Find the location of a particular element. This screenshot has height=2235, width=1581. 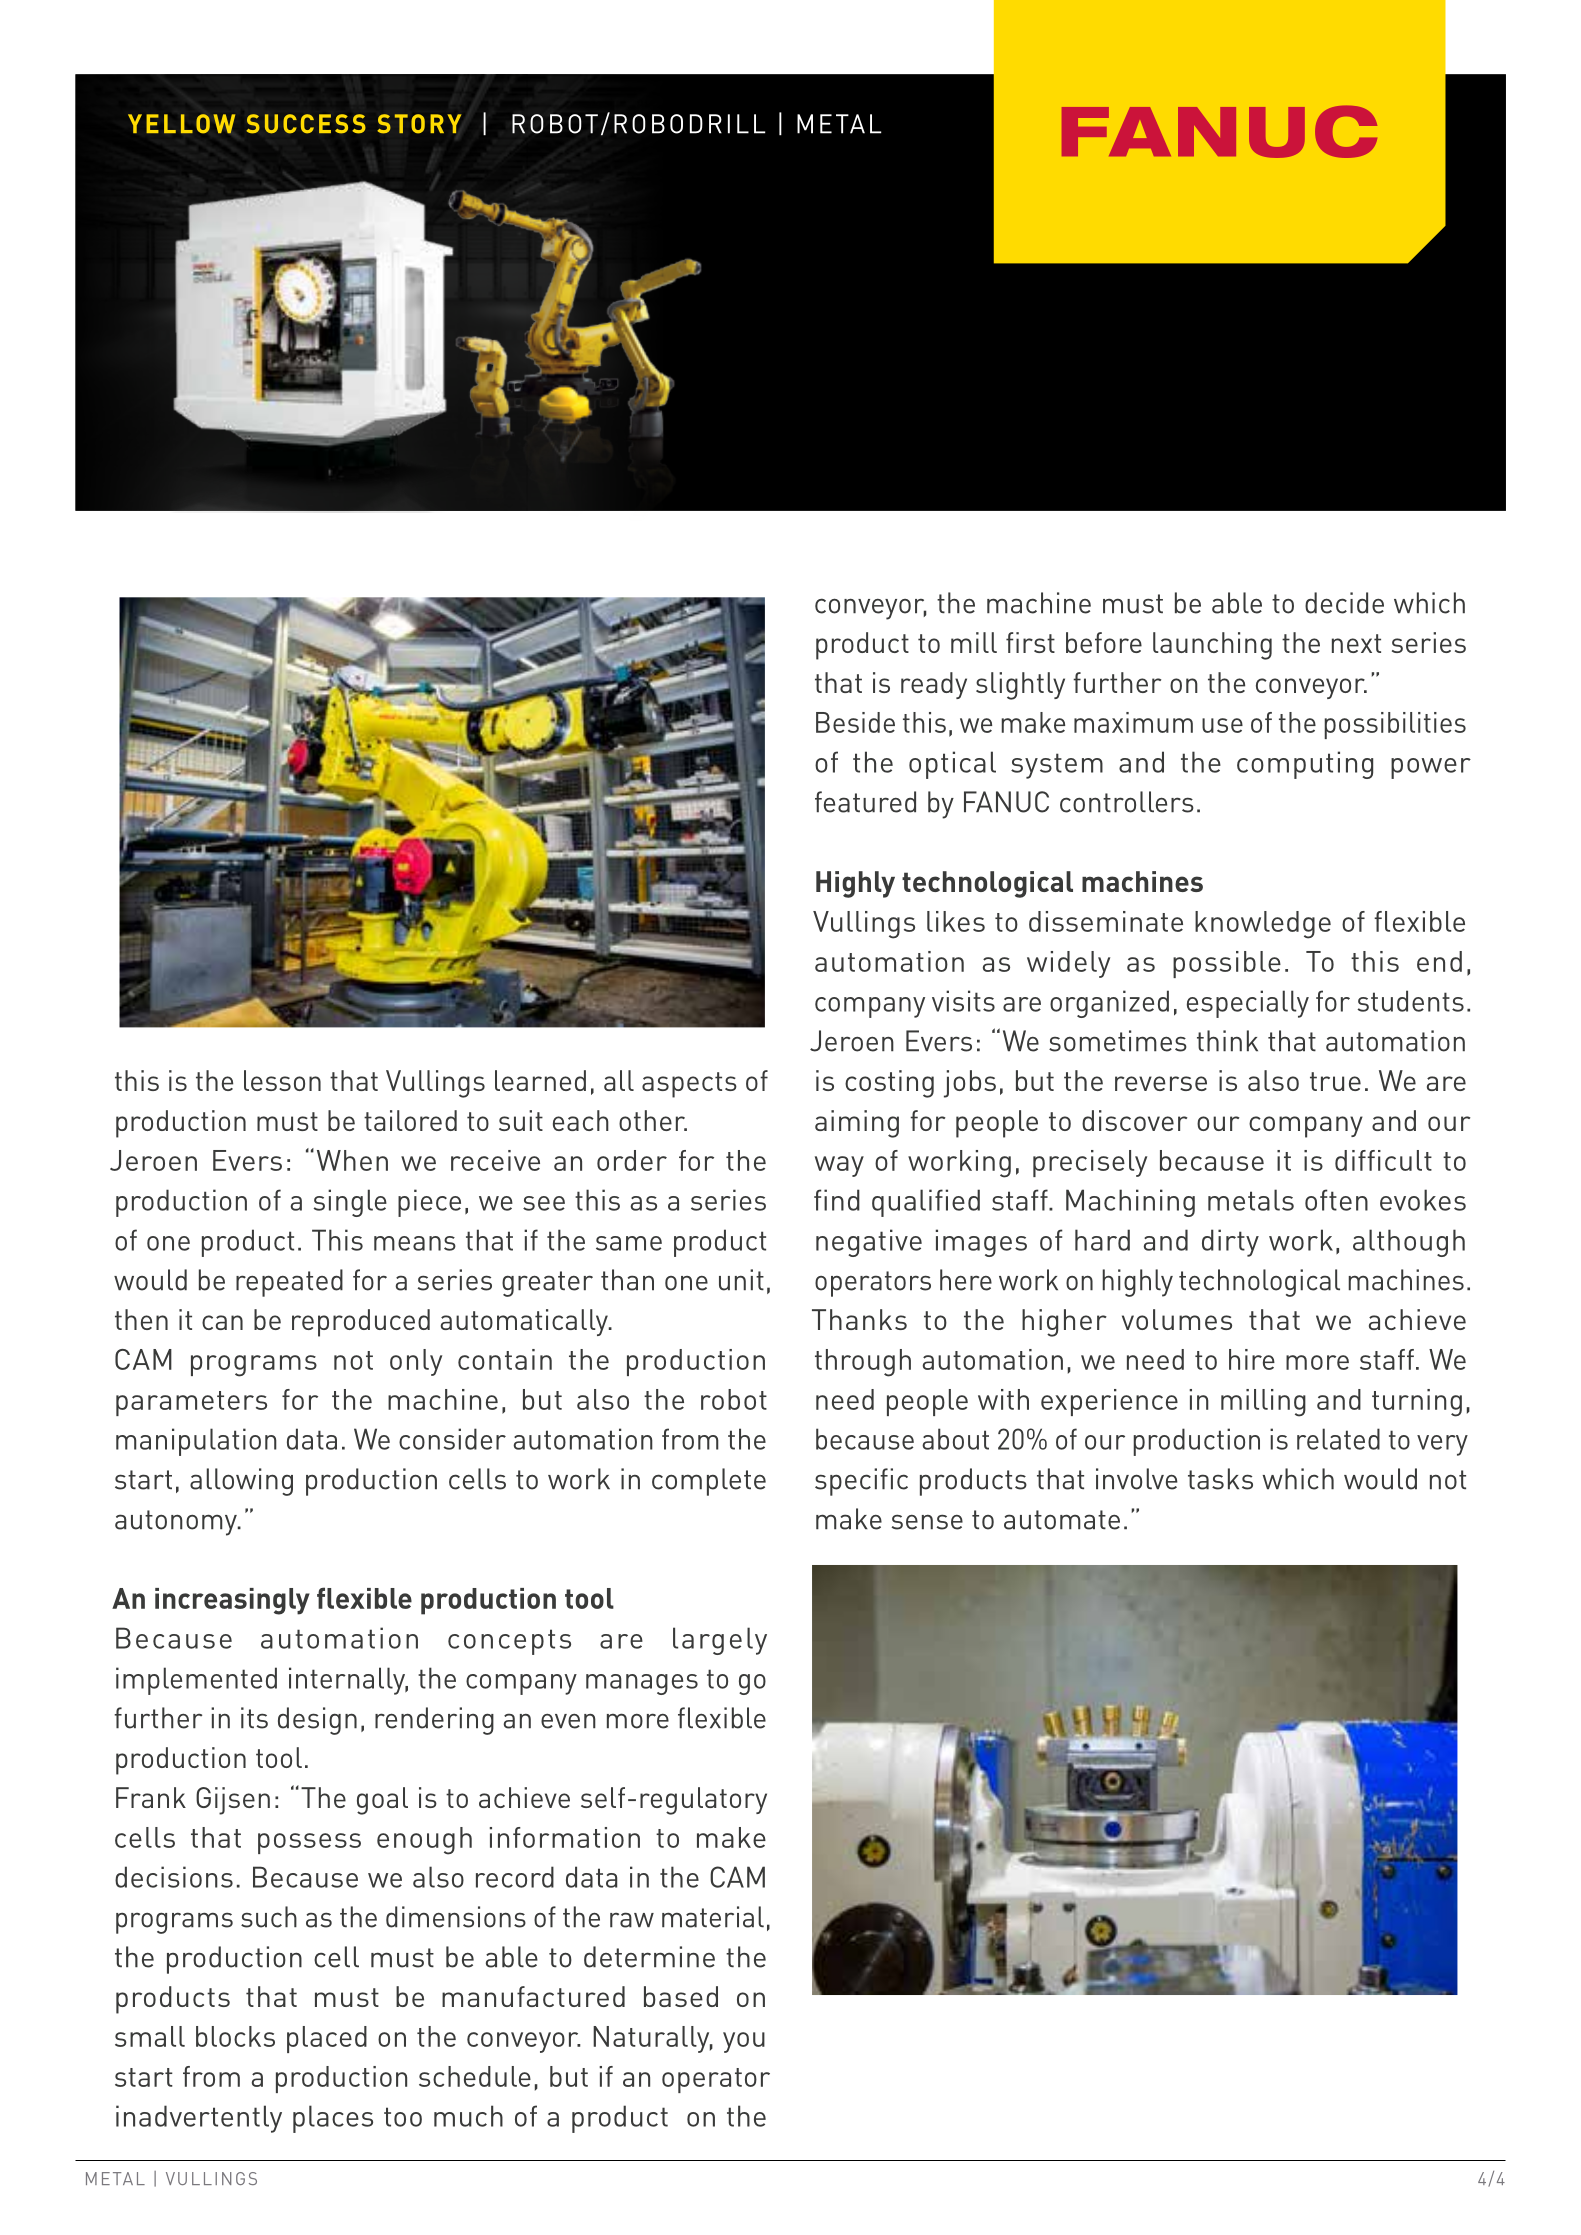

related is located at coordinates (1338, 1439).
